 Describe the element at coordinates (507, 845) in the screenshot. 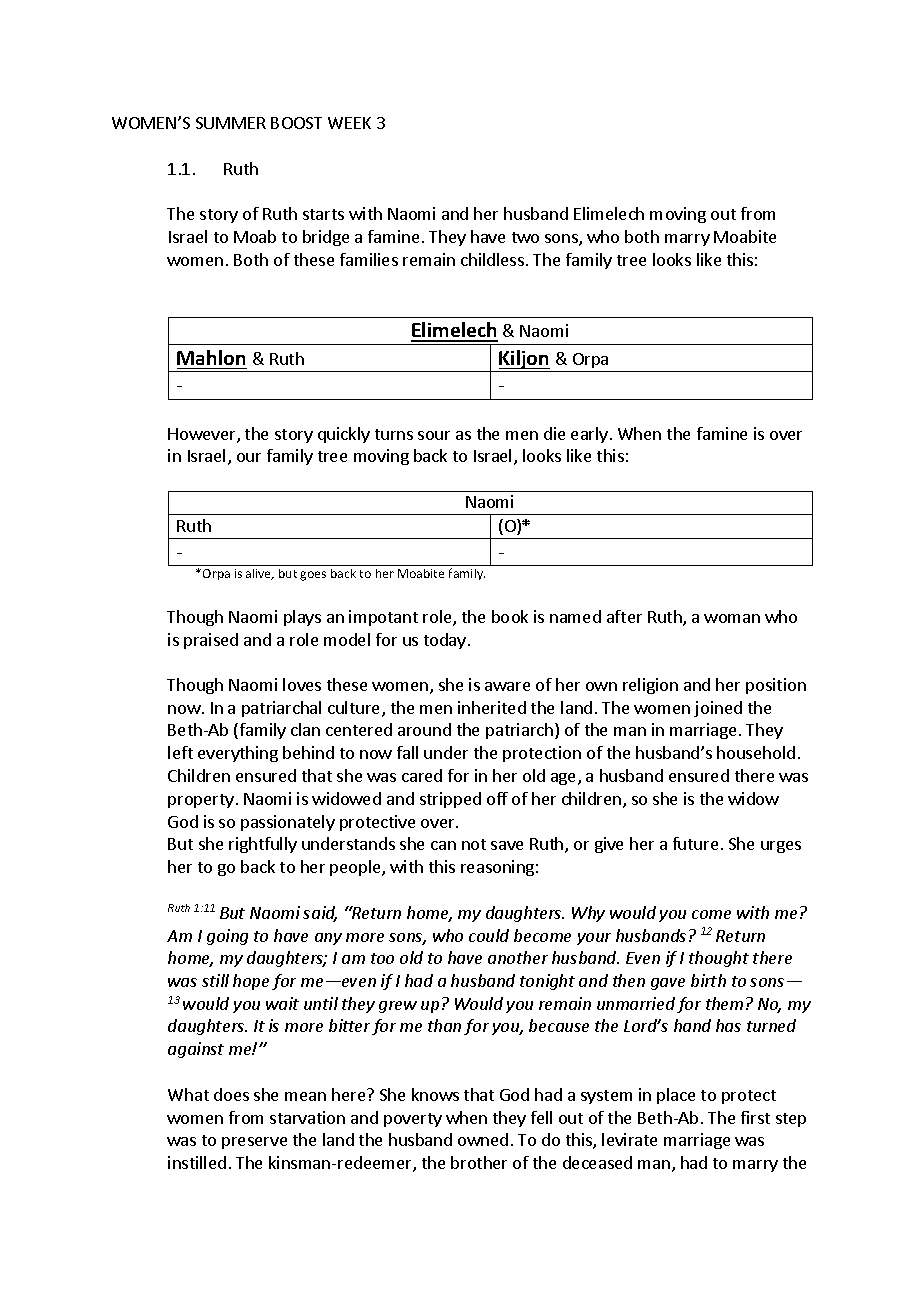

I see `save` at that location.
